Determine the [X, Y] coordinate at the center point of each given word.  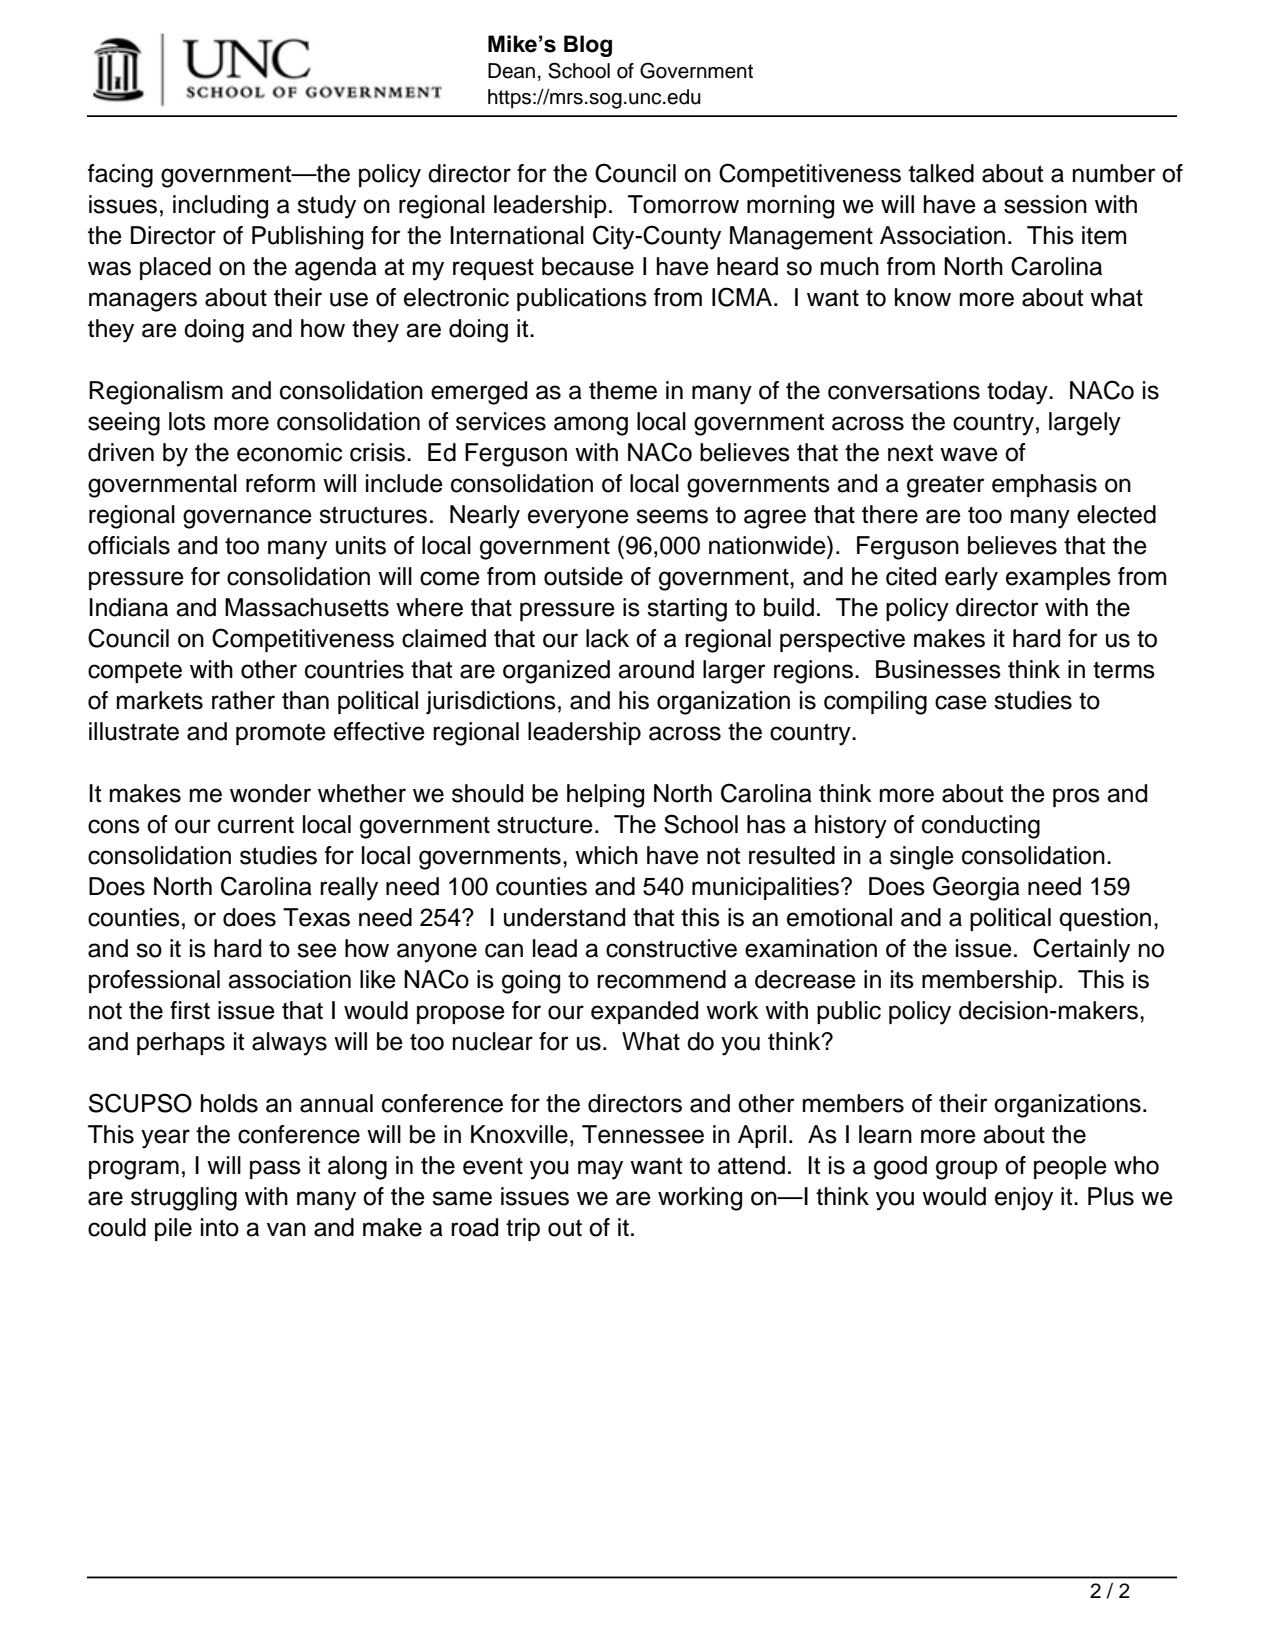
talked [941, 173]
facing [120, 176]
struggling [184, 1199]
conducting [981, 827]
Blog [588, 46]
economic [289, 452]
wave [969, 454]
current [256, 825]
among [591, 426]
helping [605, 796]
